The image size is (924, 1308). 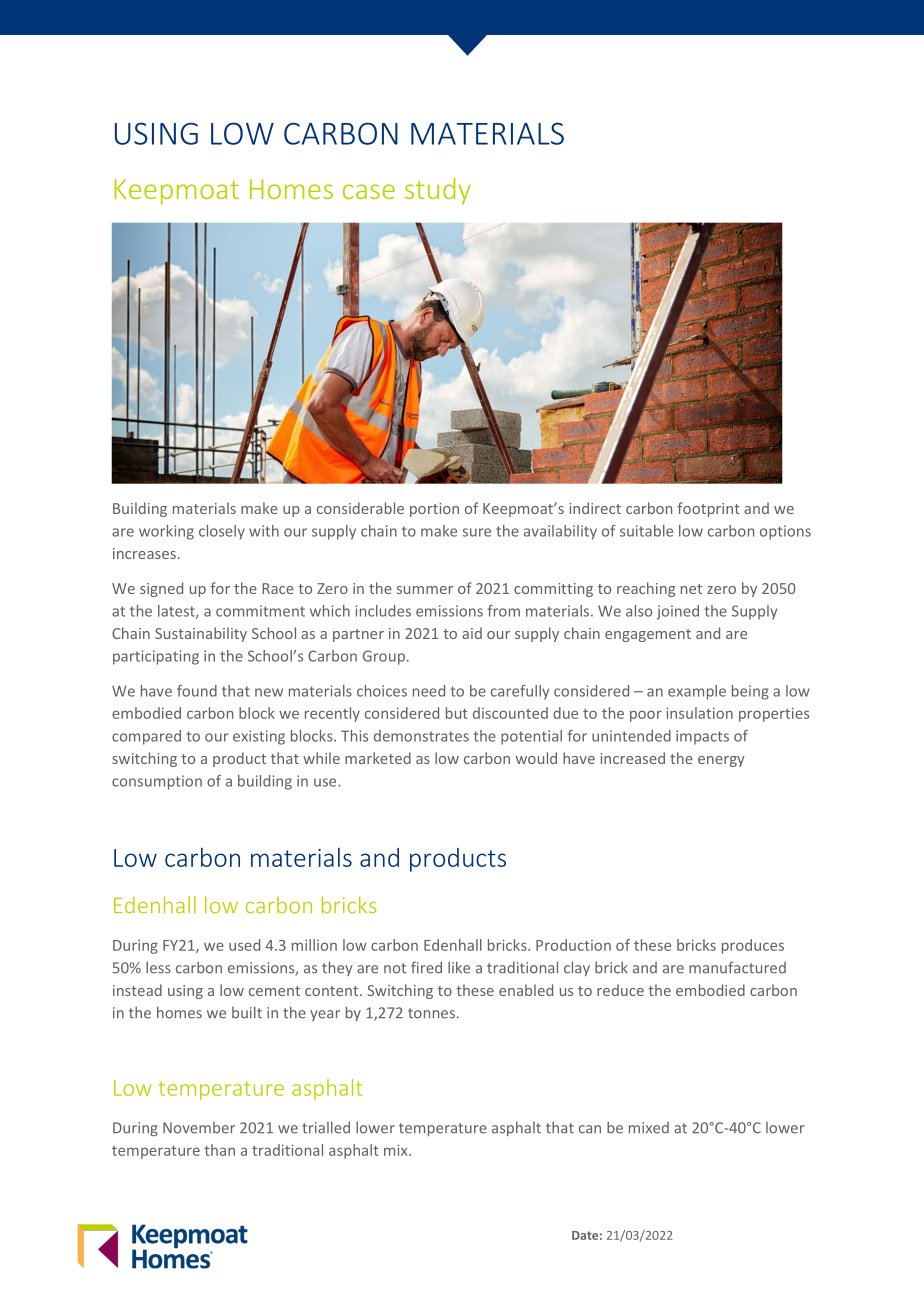 I want to click on sure, so click(x=477, y=532).
